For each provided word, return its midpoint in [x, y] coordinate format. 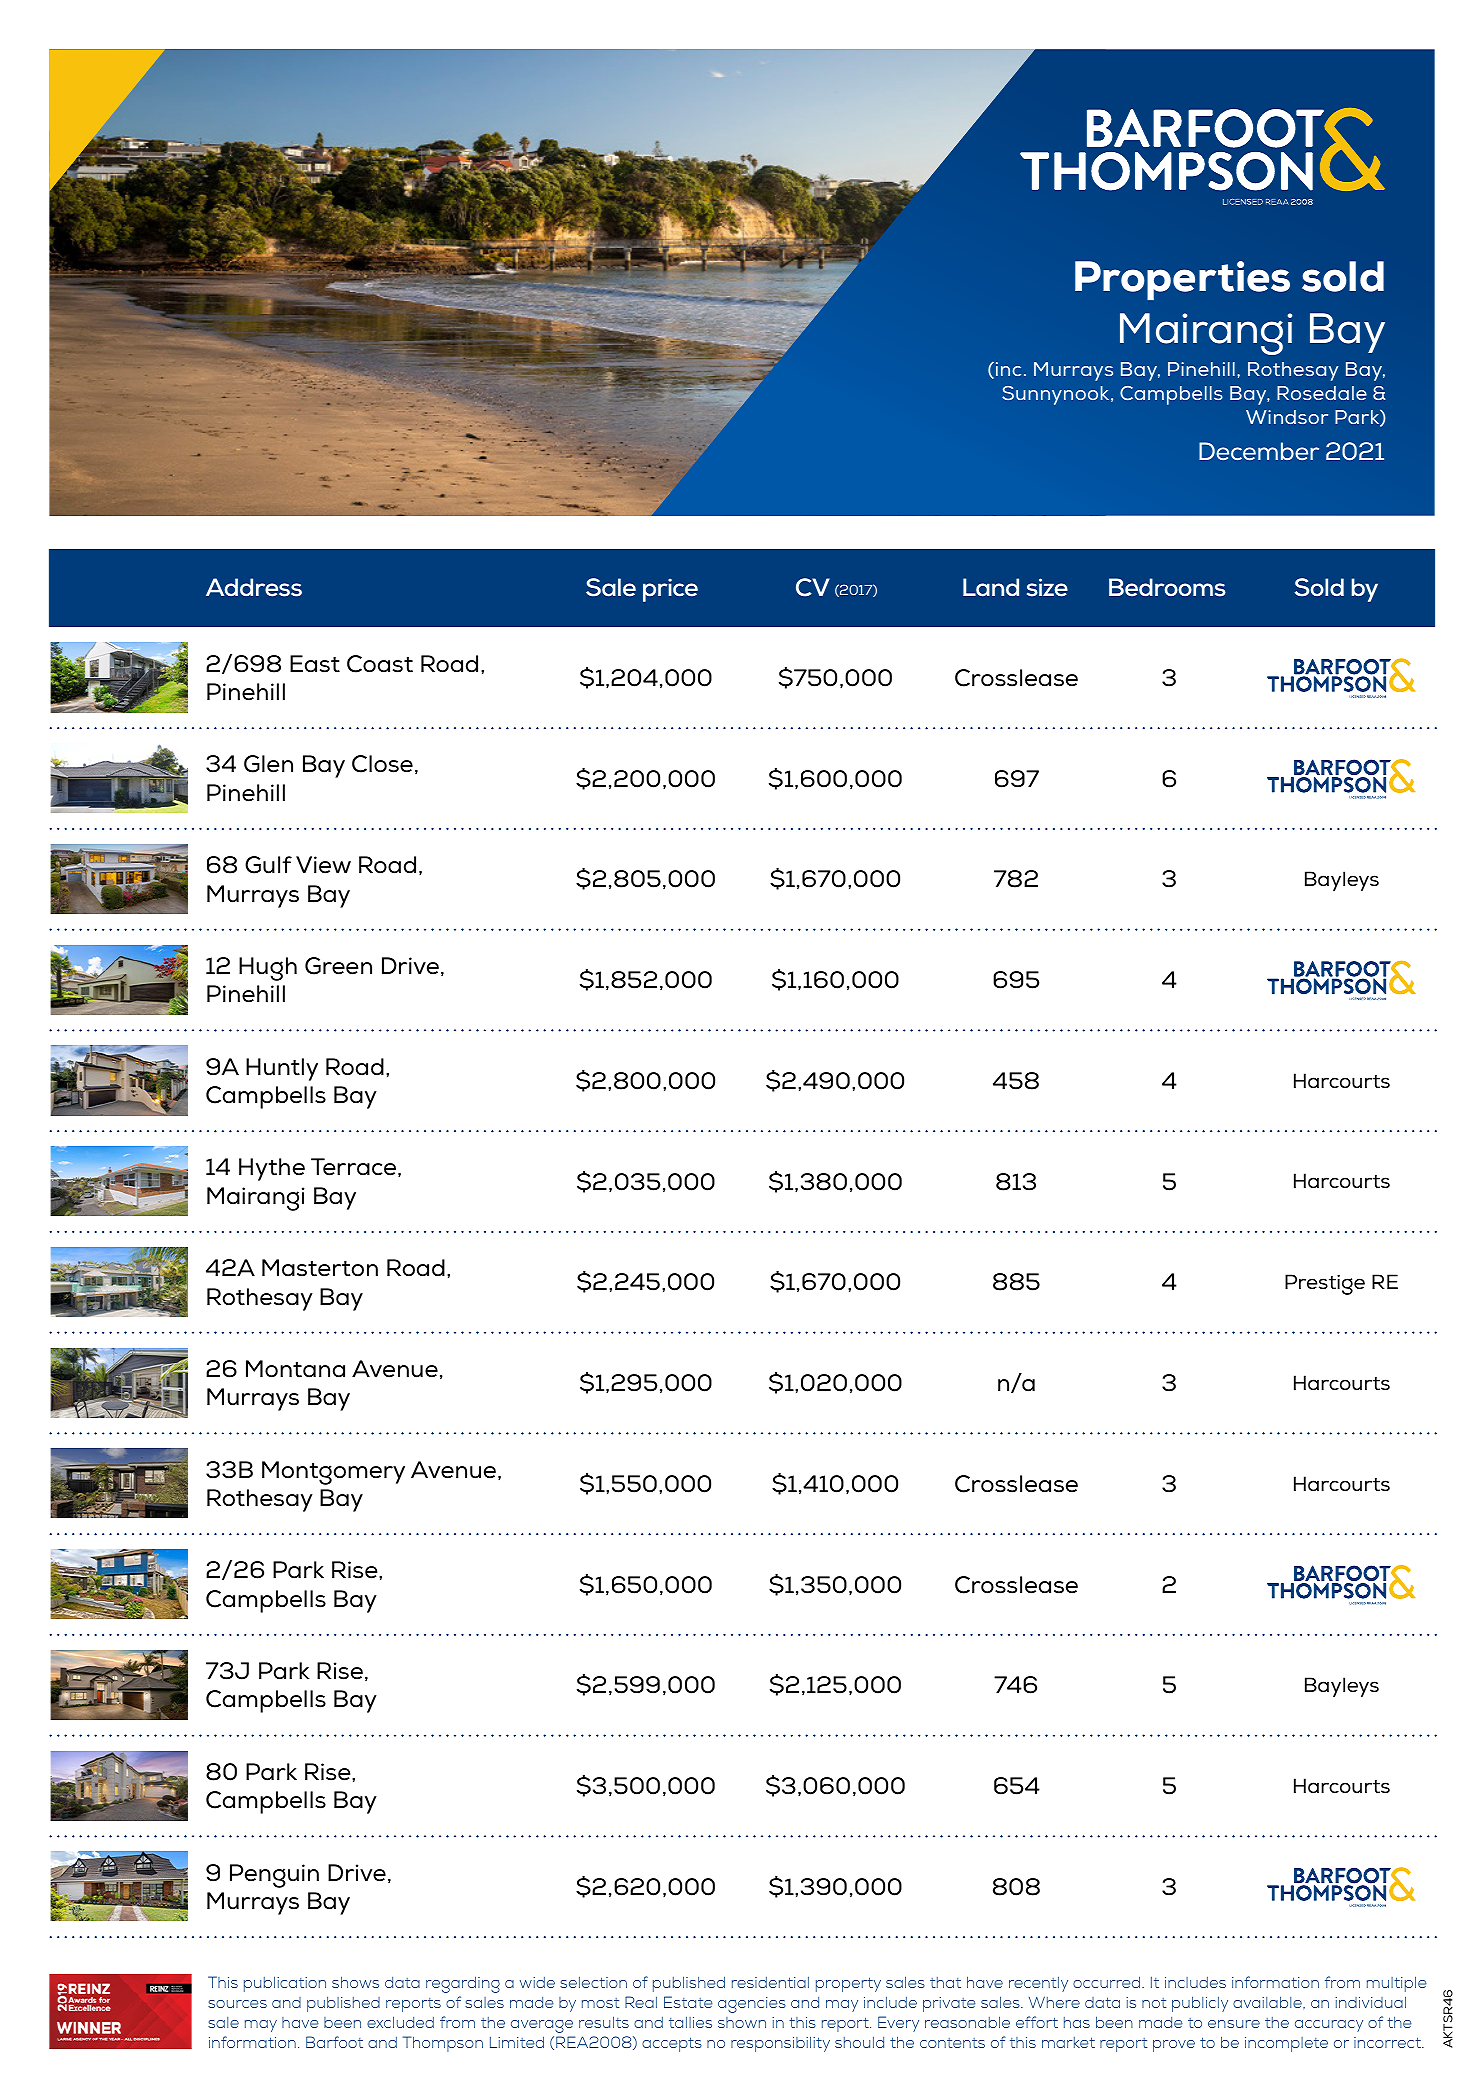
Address [254, 587]
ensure [1234, 2024]
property [848, 1984]
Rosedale [1322, 393]
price [670, 590]
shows [355, 1982]
